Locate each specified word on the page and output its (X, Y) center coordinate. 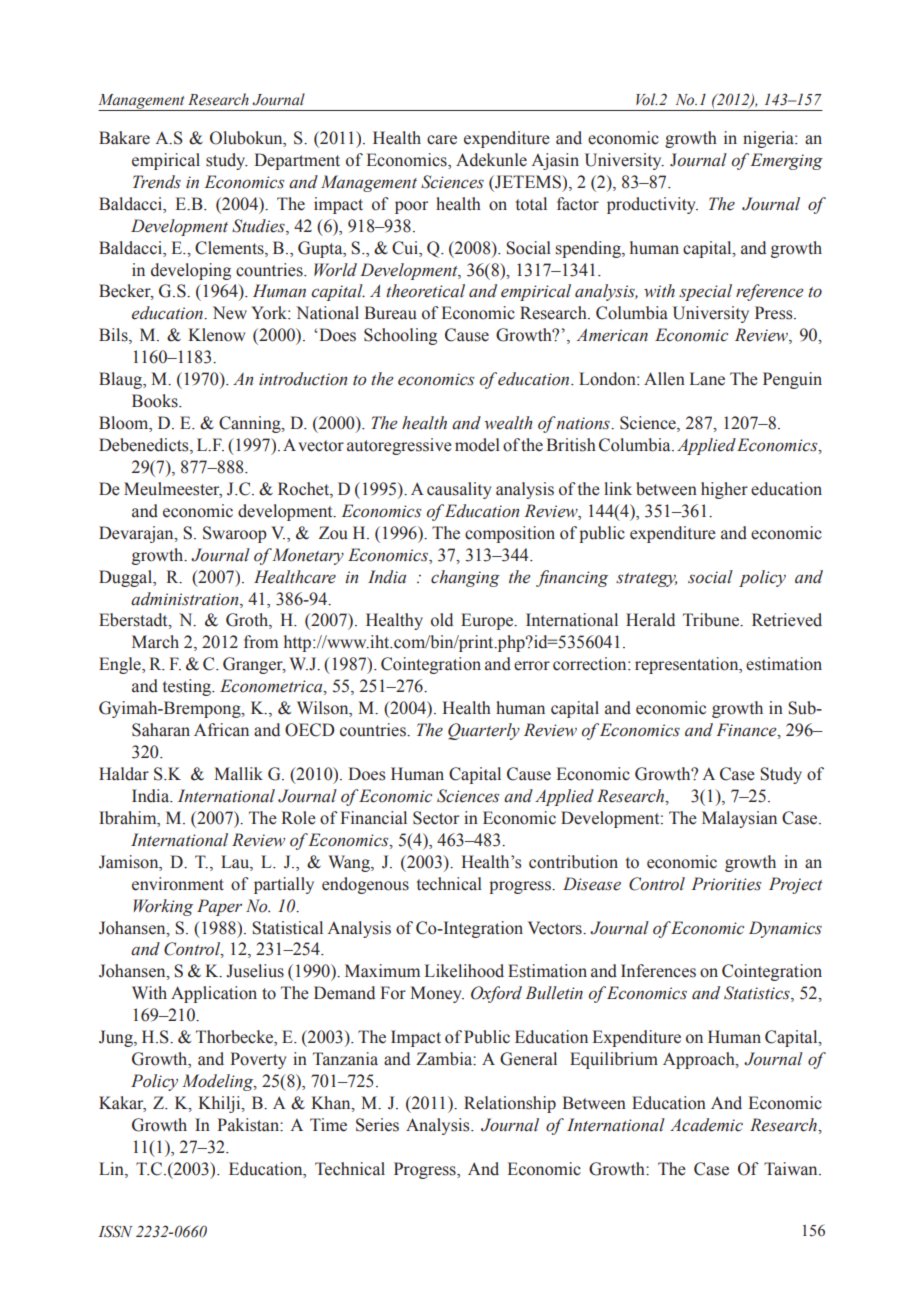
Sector (436, 818)
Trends (157, 182)
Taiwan (792, 1169)
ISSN (115, 1231)
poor (411, 207)
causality (459, 490)
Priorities (726, 884)
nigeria (769, 139)
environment (178, 884)
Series (377, 1125)
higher (724, 490)
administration (186, 599)
